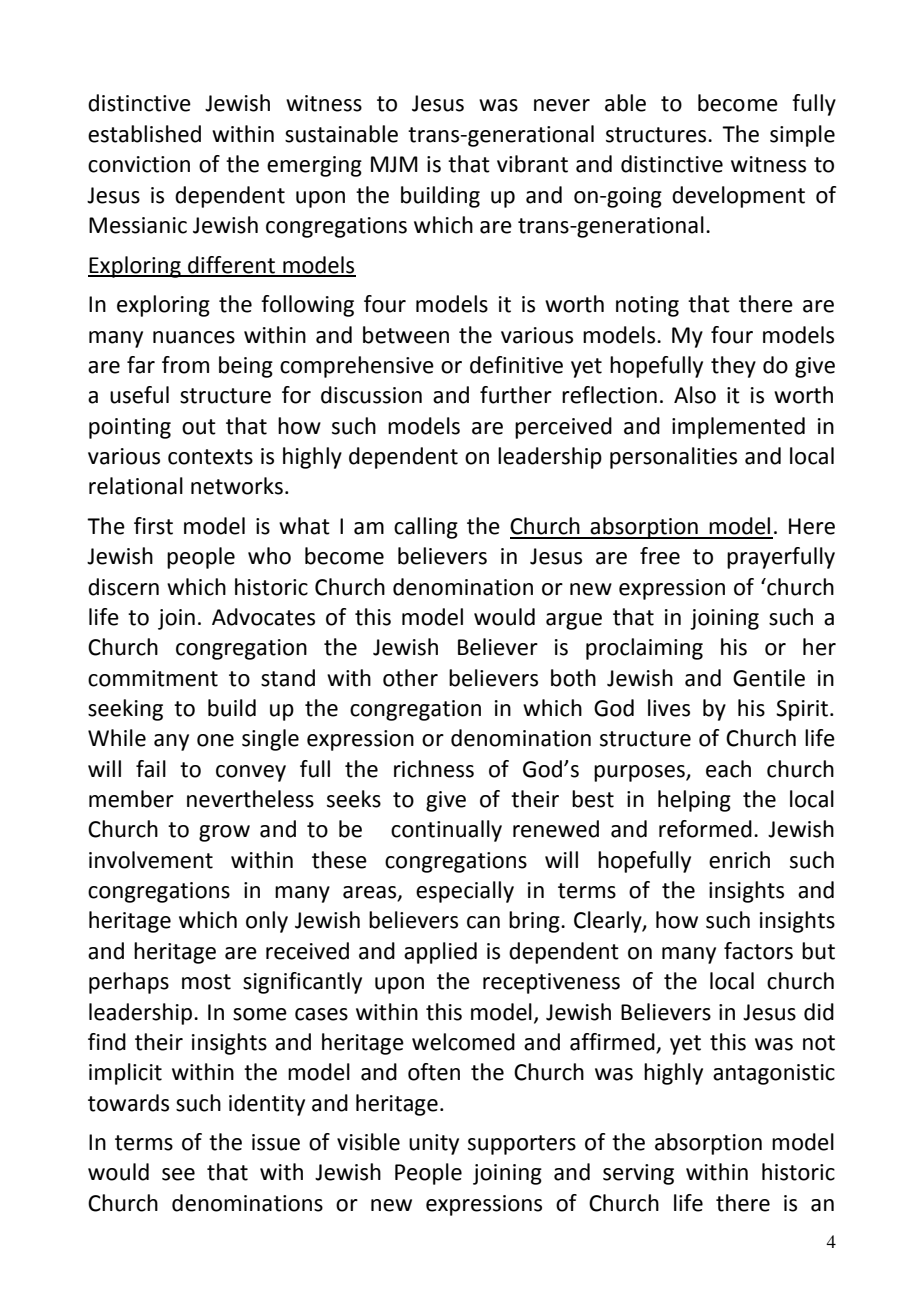 This image has height=1308, width=924. Describe the element at coordinates (516, 395) in the image. I see `further` at that location.
